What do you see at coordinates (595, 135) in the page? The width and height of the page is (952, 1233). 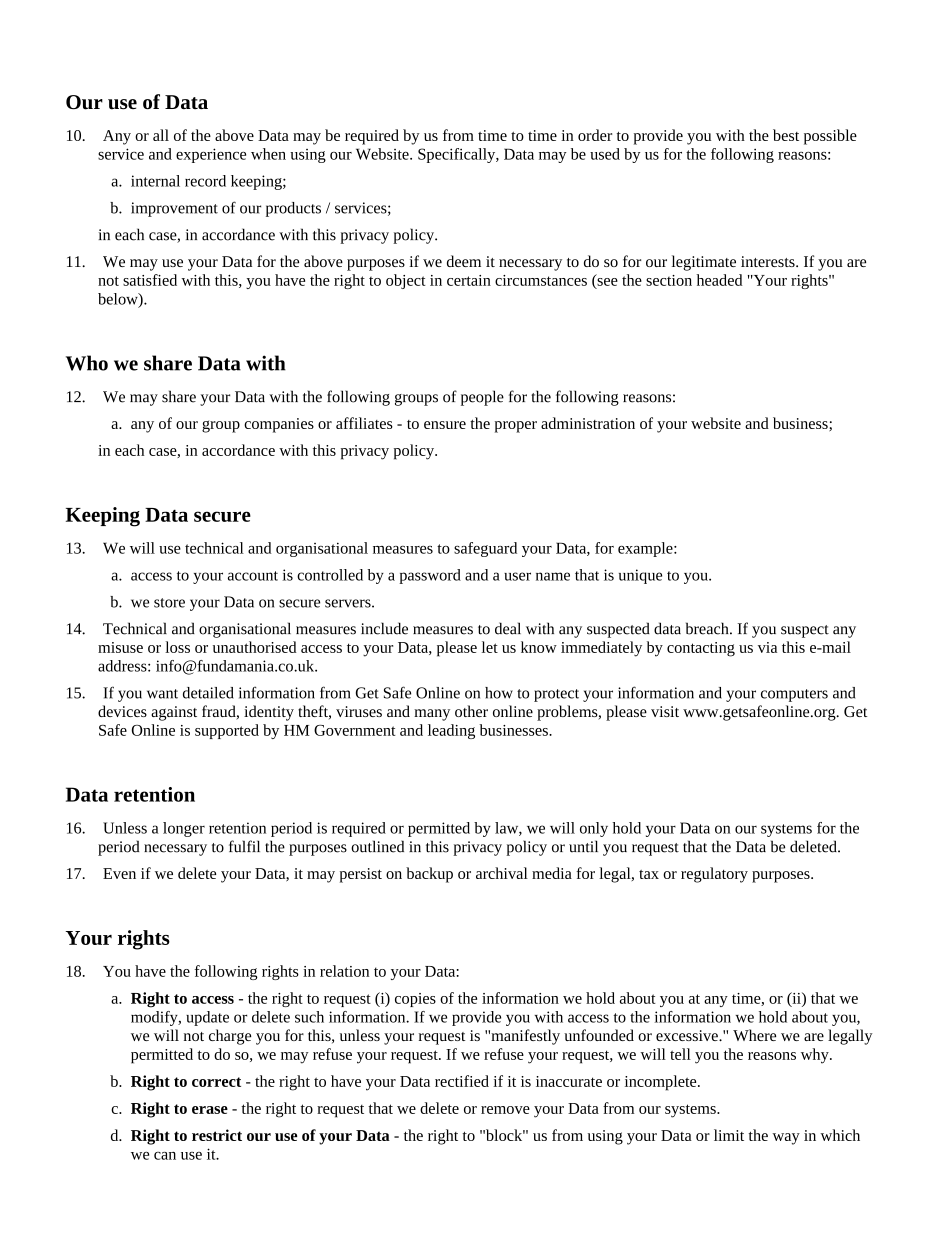 I see `order` at bounding box center [595, 135].
